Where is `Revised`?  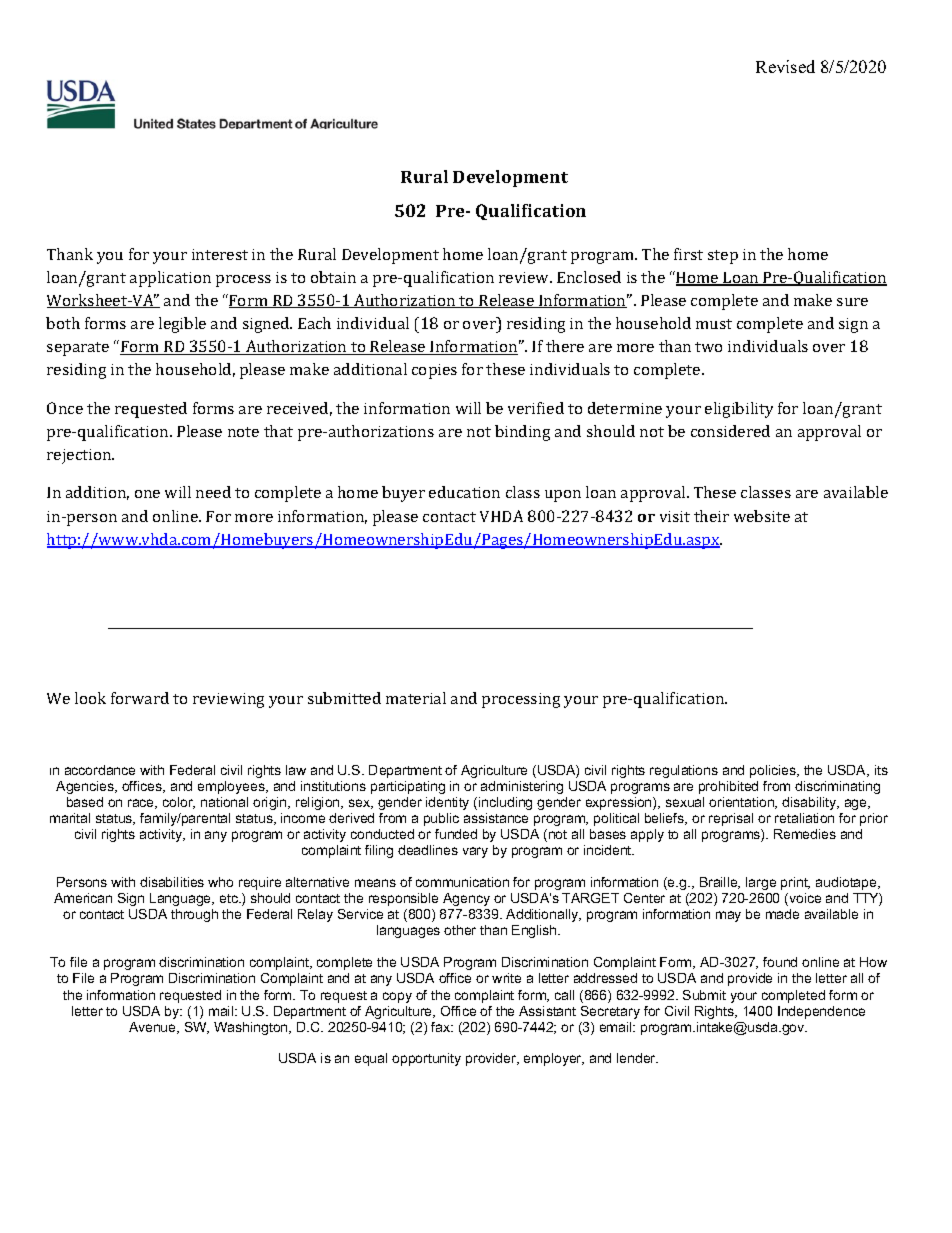 Revised is located at coordinates (785, 66).
